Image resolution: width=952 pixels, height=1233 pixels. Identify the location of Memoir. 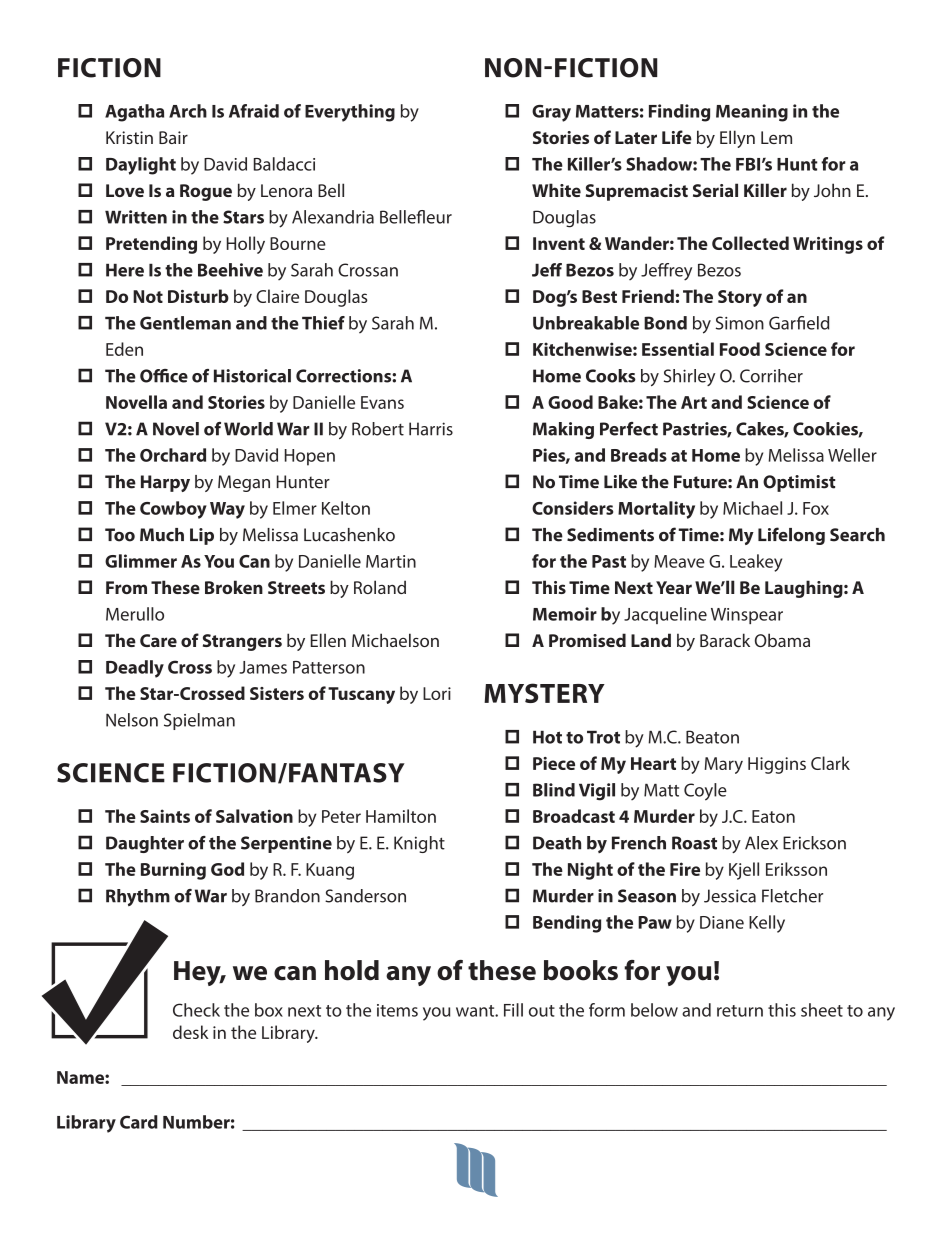
(565, 614).
